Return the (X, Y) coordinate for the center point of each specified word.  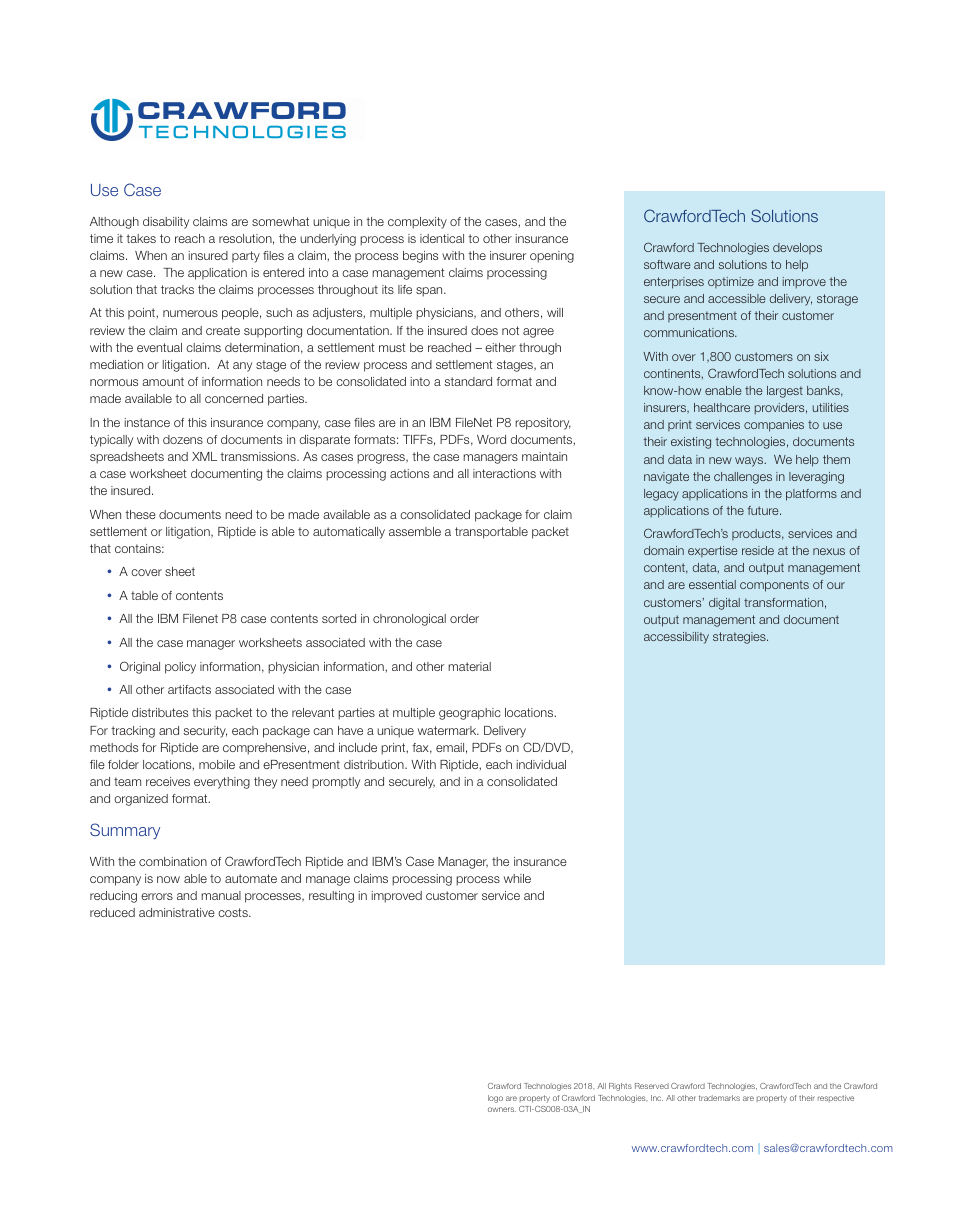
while (517, 878)
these (140, 514)
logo (495, 1099)
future (764, 510)
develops (797, 248)
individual (541, 764)
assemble (415, 531)
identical (442, 238)
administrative (177, 912)
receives (168, 781)
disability (166, 223)
